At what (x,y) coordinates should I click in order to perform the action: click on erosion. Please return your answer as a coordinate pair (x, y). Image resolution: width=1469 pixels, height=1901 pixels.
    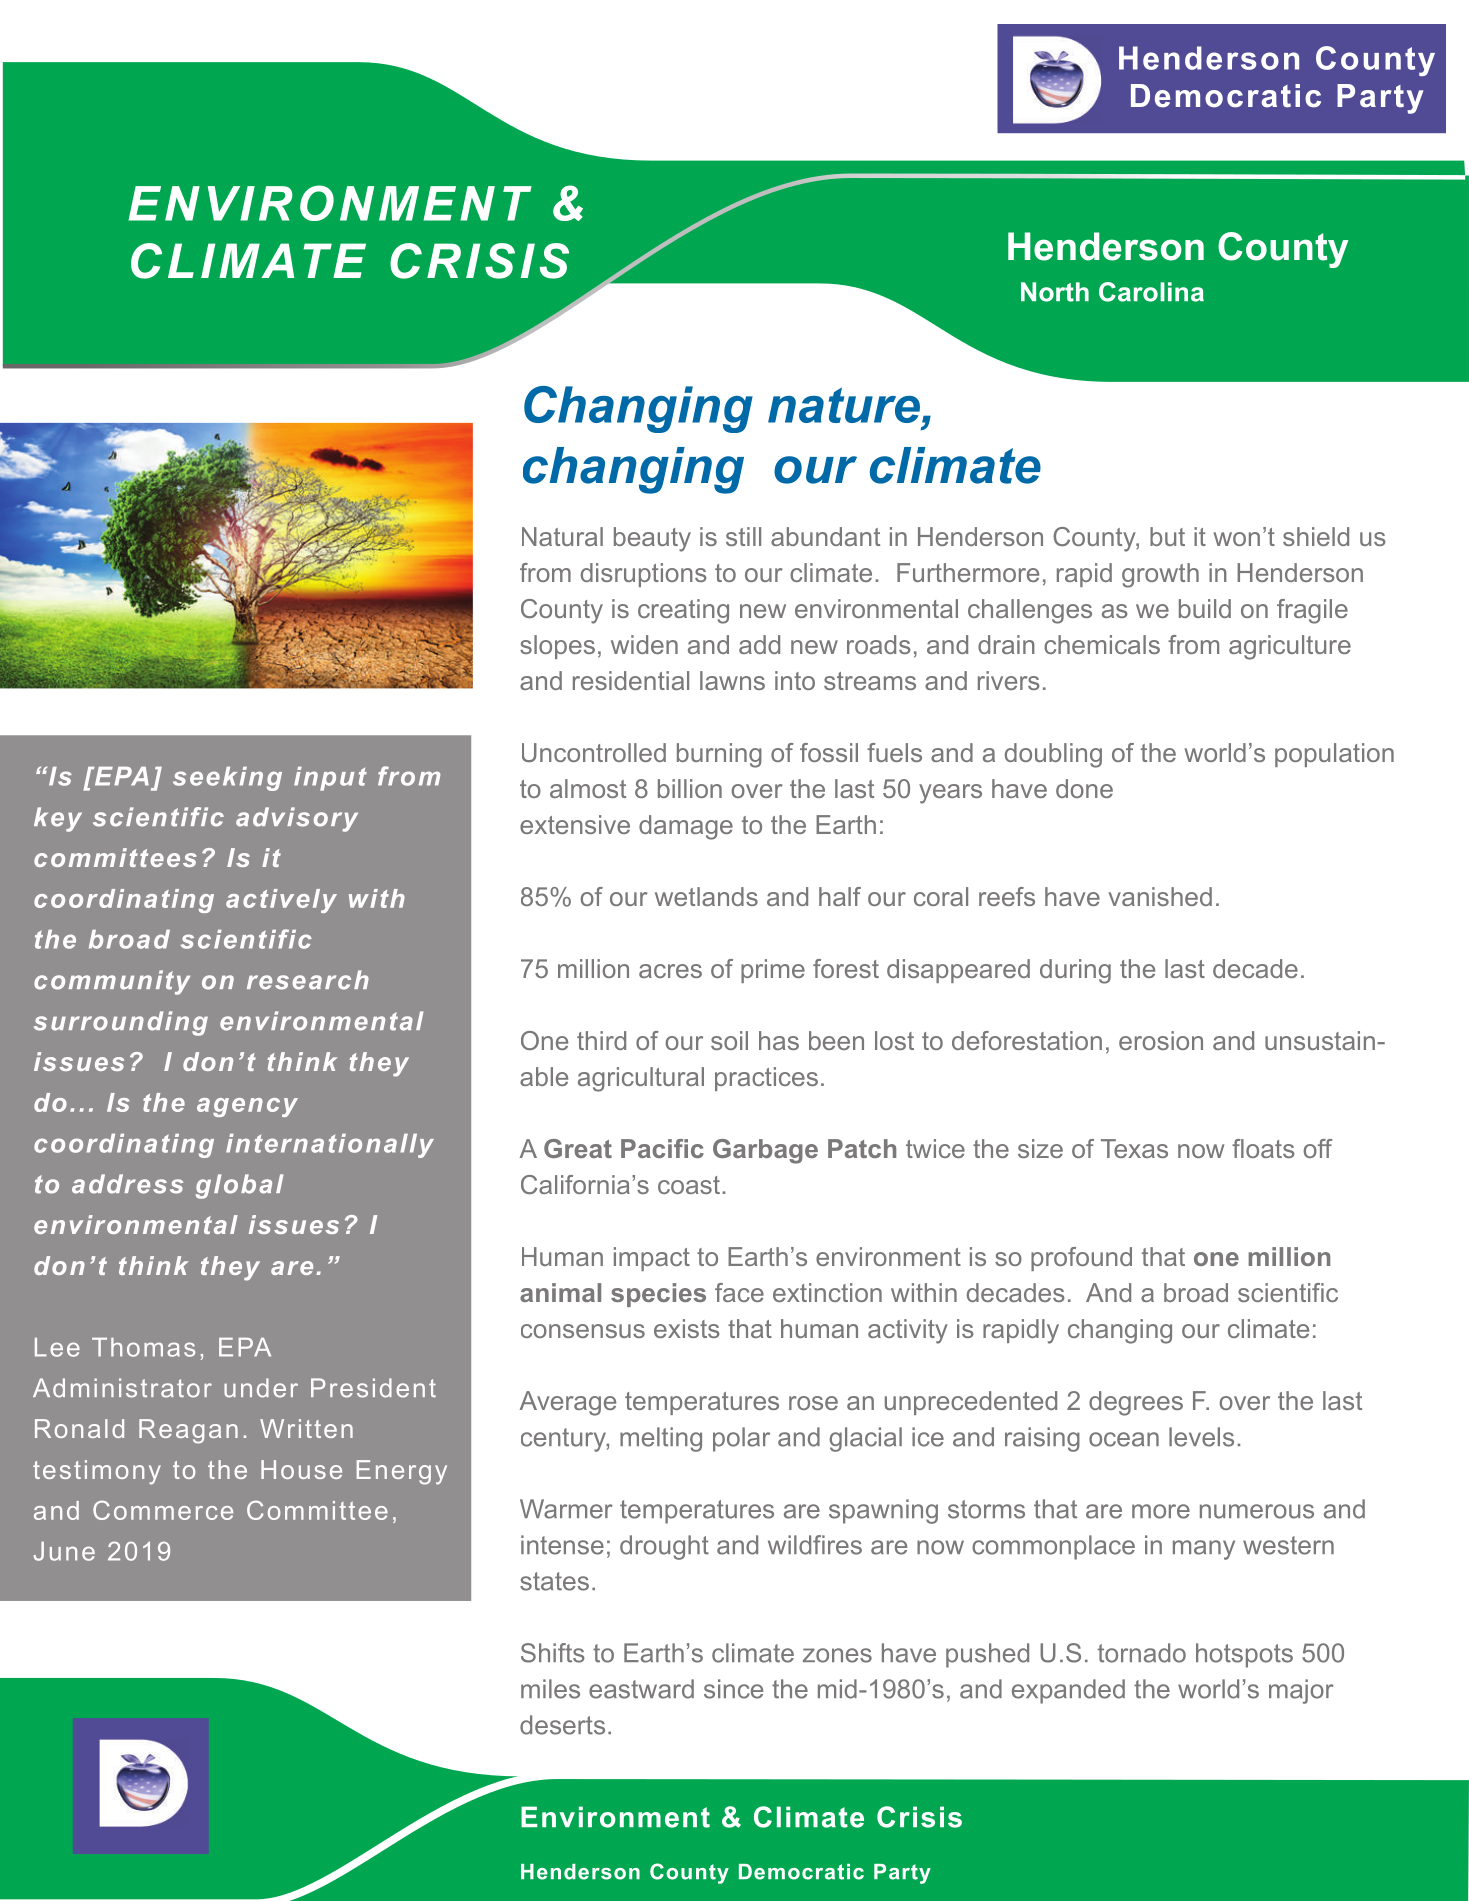
    Looking at the image, I should click on (1161, 1040).
